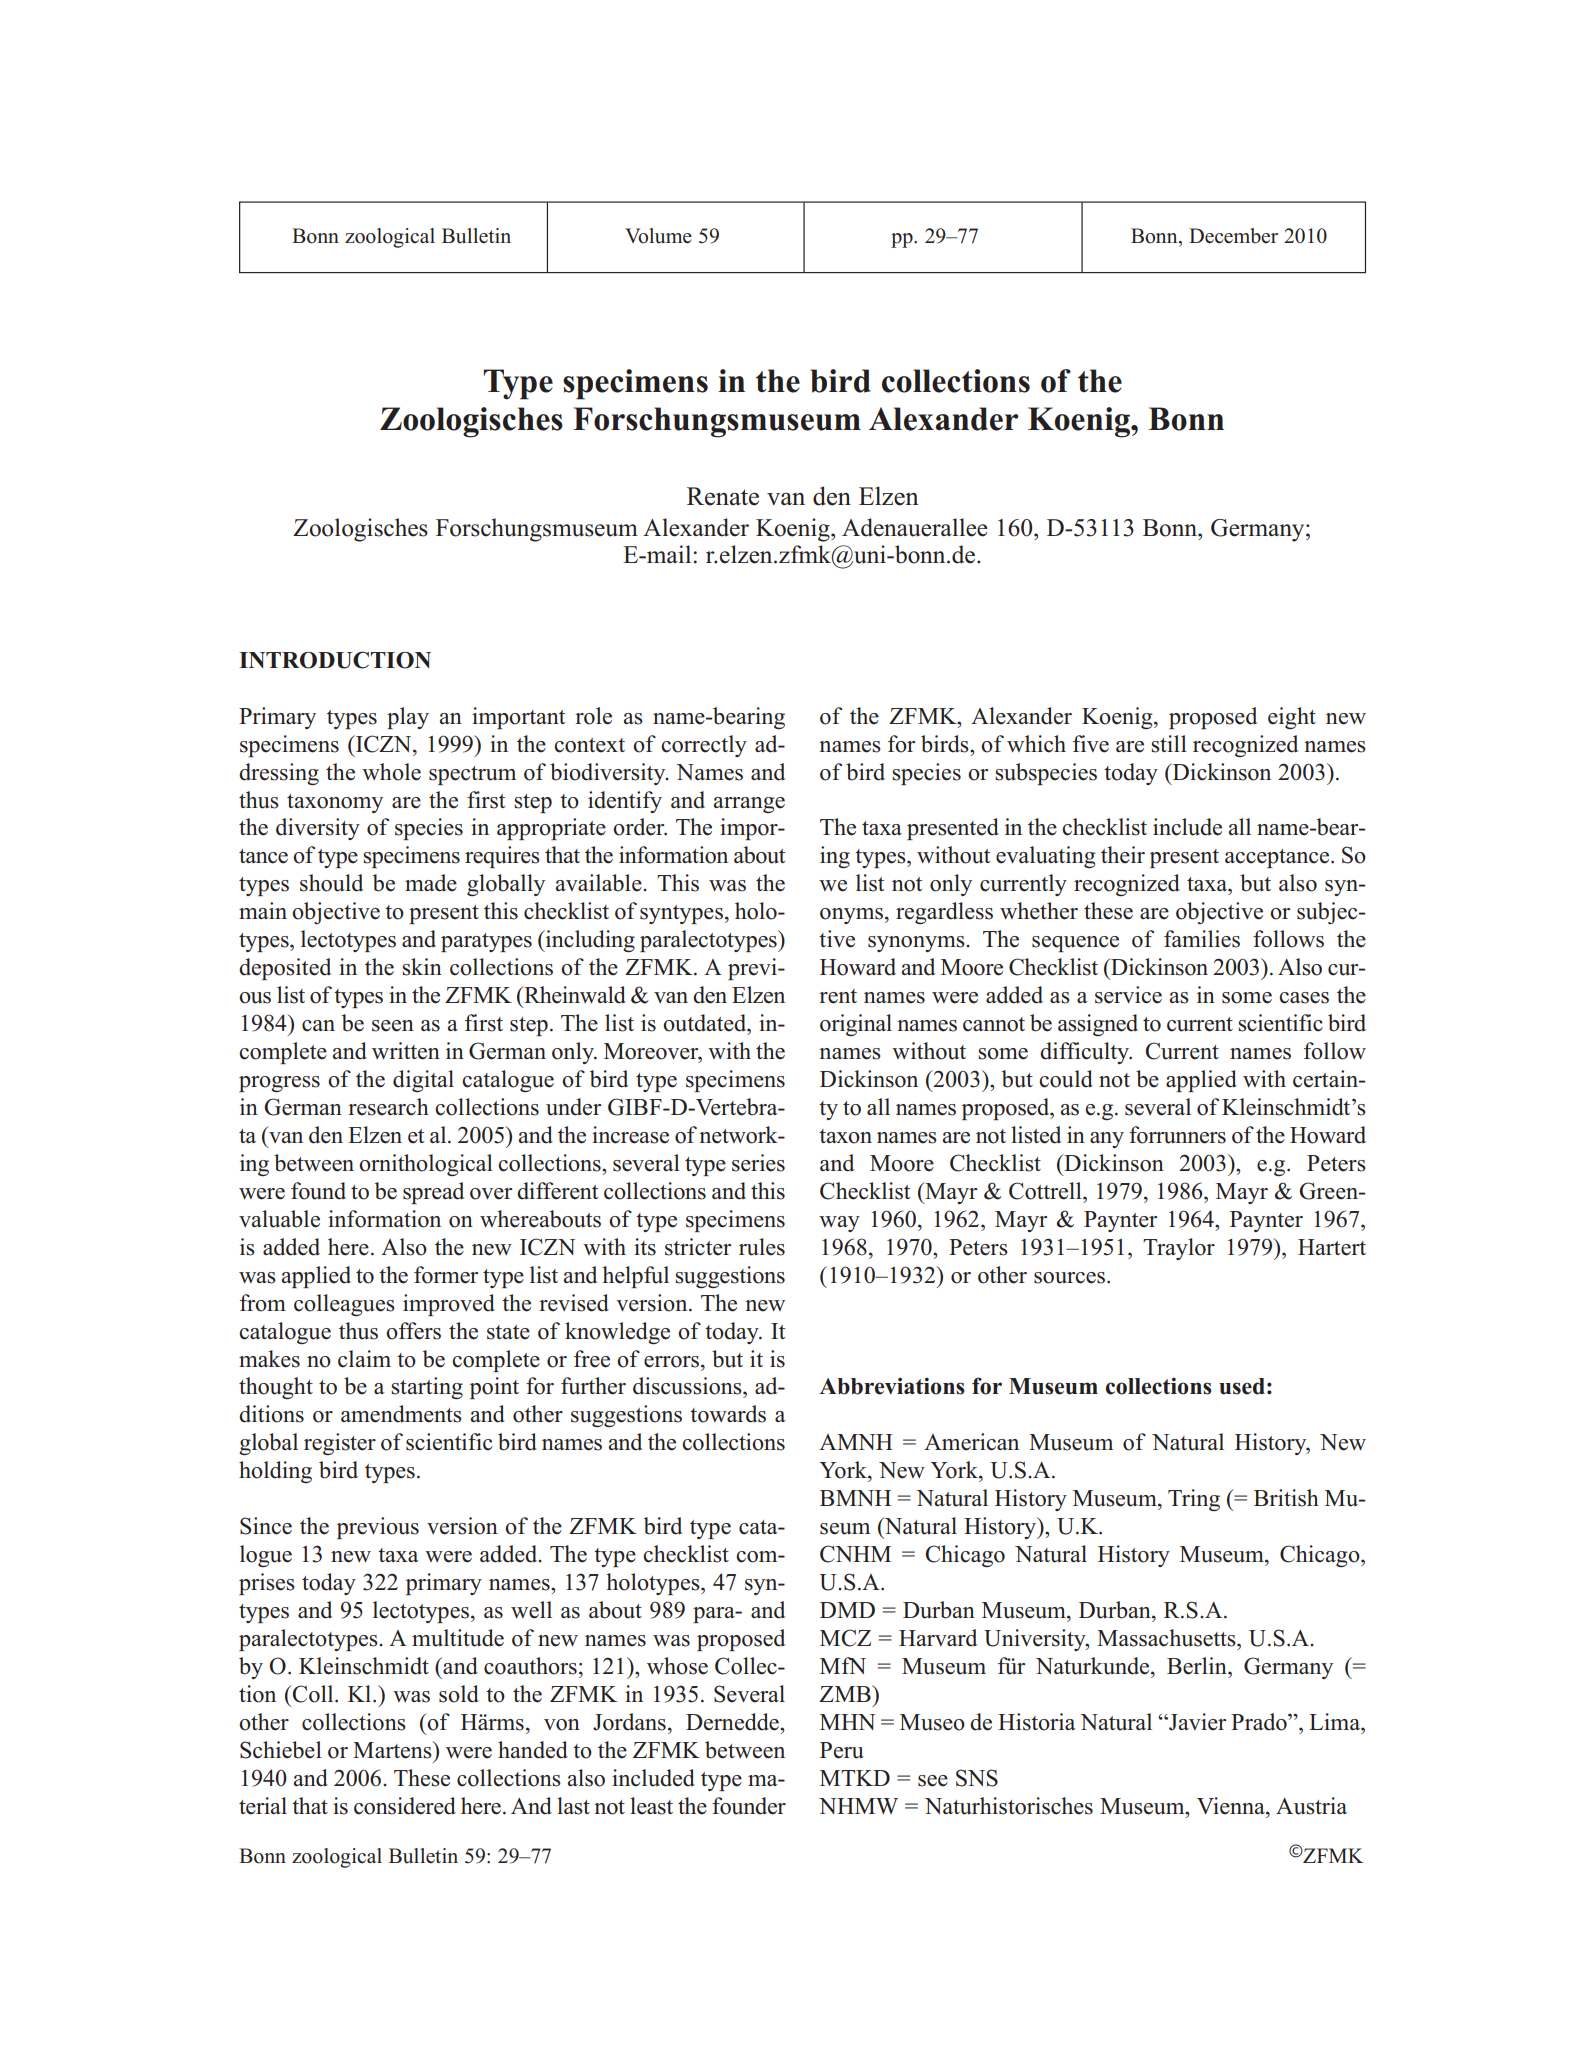 This screenshot has width=1571, height=2049. What do you see at coordinates (749, 805) in the screenshot?
I see `arrange` at bounding box center [749, 805].
